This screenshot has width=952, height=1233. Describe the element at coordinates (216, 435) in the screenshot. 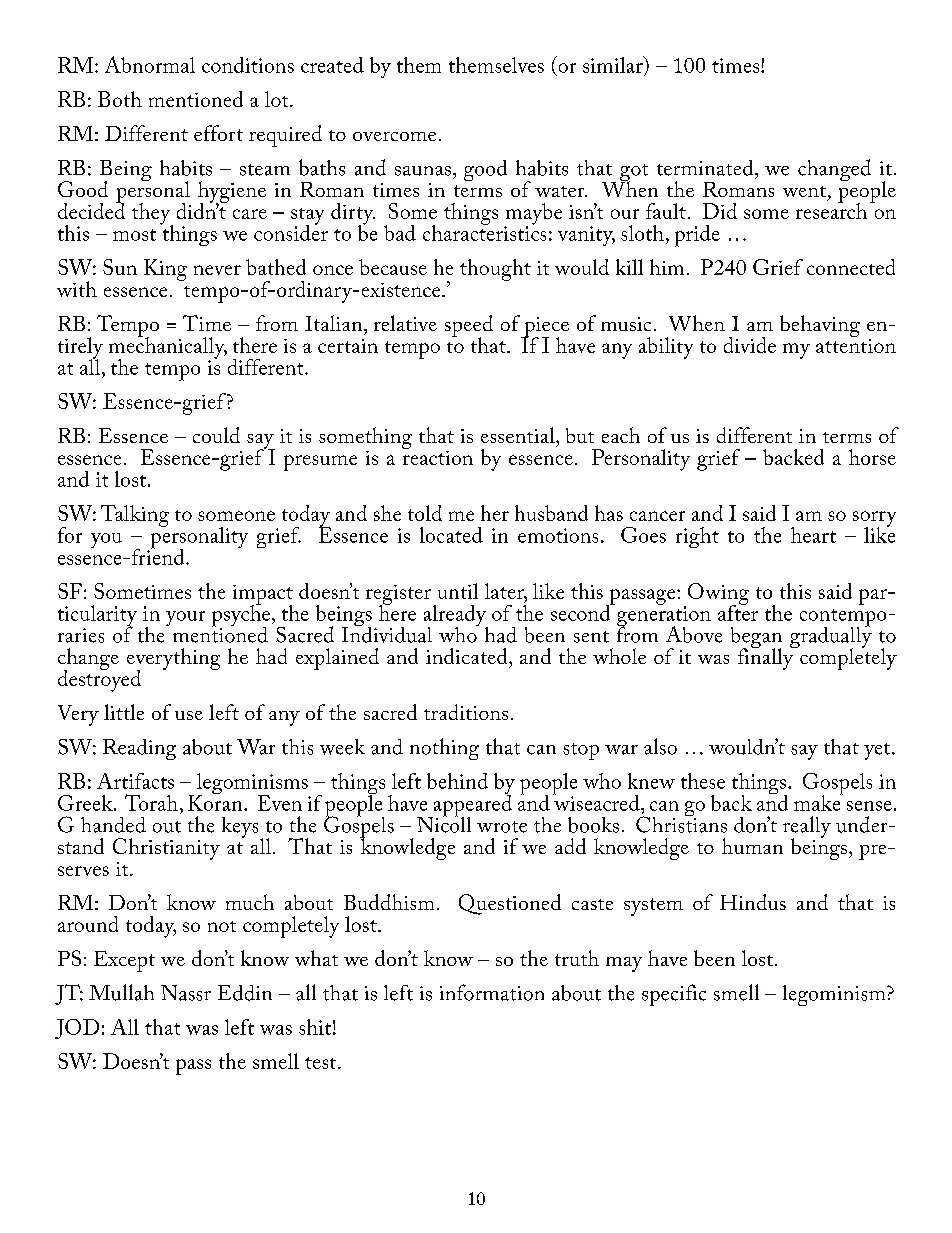

I see `could` at that location.
